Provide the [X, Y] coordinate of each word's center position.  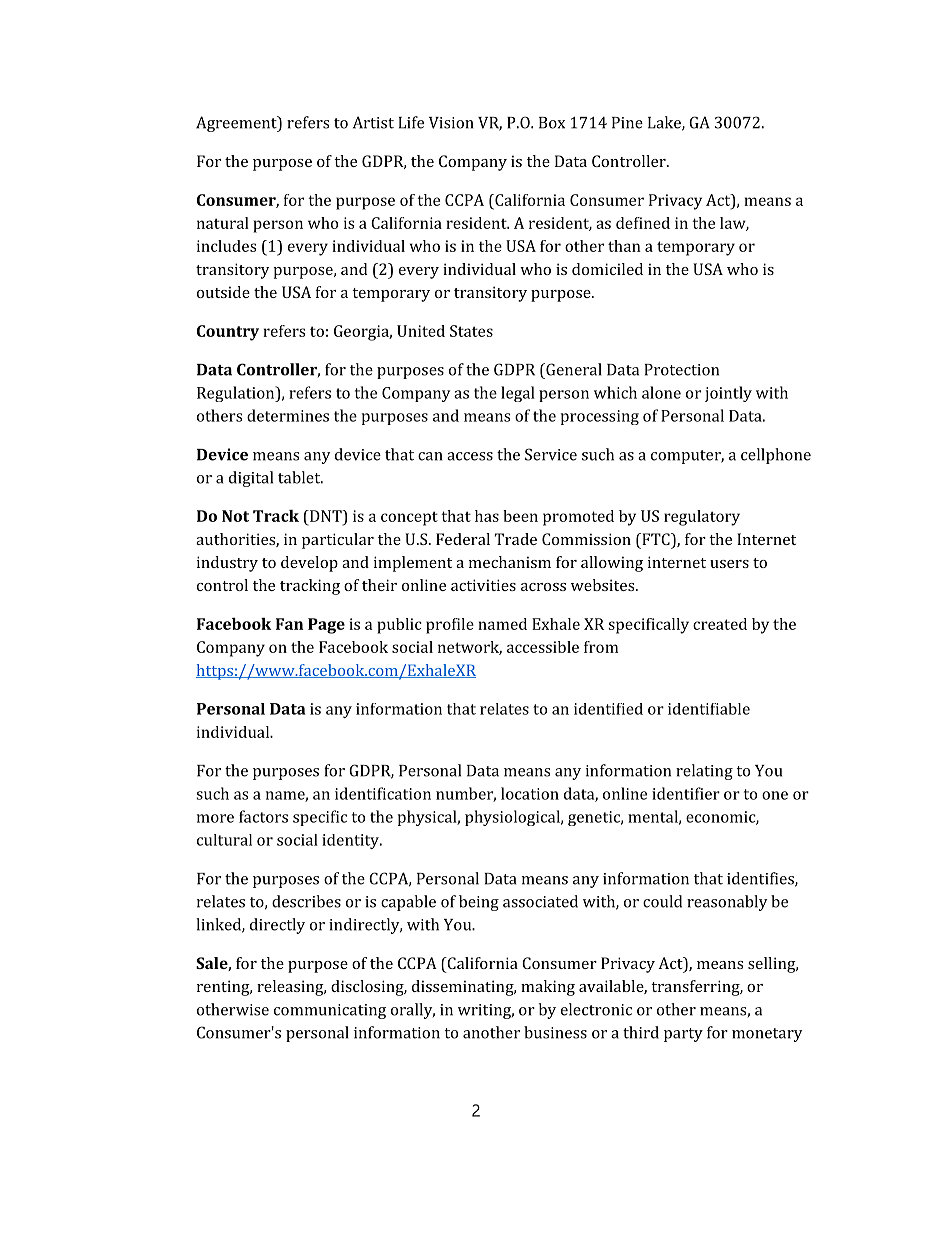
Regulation [237, 394]
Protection [682, 370]
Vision [451, 123]
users [729, 564]
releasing [291, 988]
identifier [686, 793]
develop [309, 564]
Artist [373, 122]
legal [518, 394]
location [530, 793]
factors [263, 816]
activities [483, 585]
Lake [665, 123]
